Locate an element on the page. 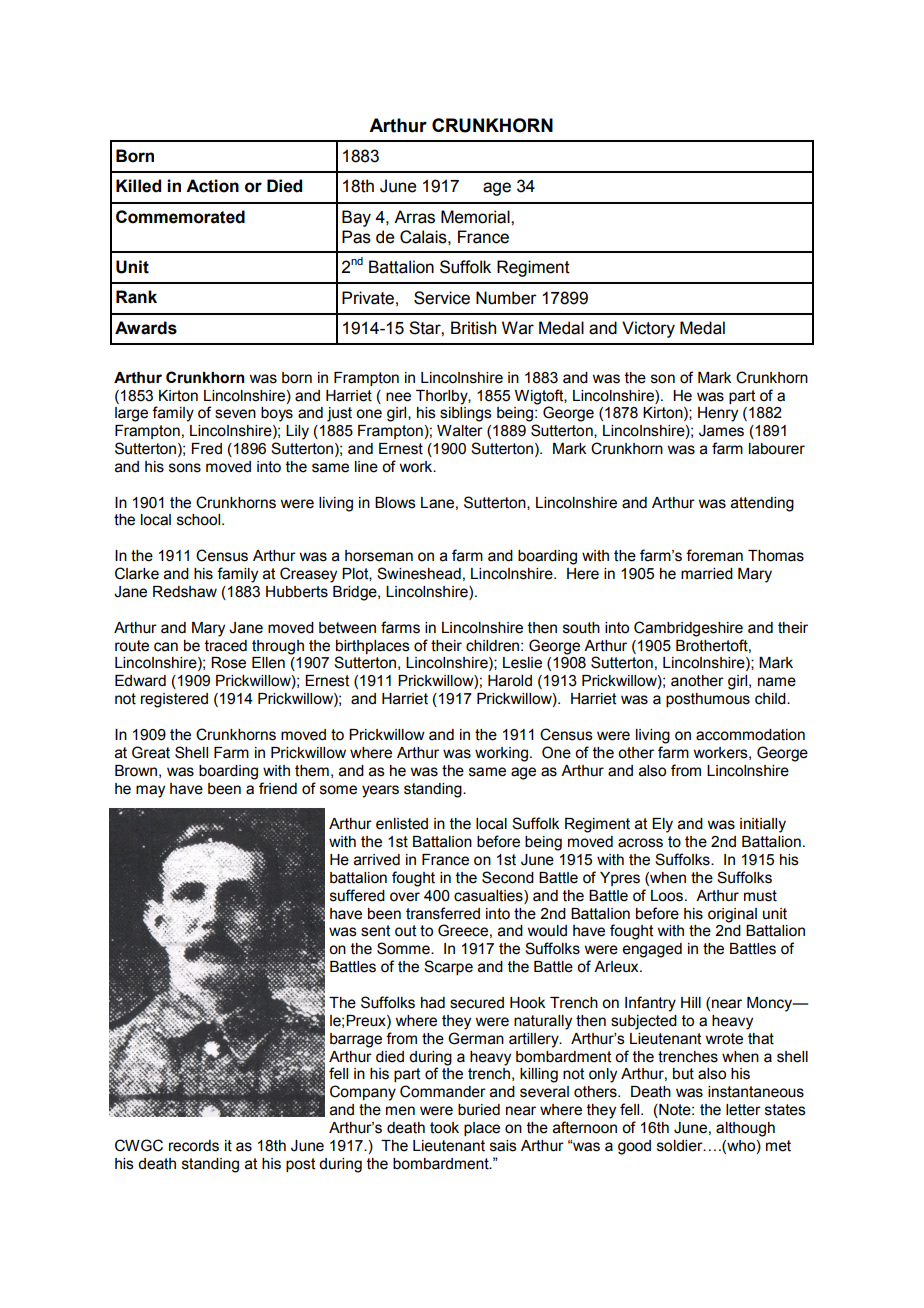  Blows is located at coordinates (395, 503).
